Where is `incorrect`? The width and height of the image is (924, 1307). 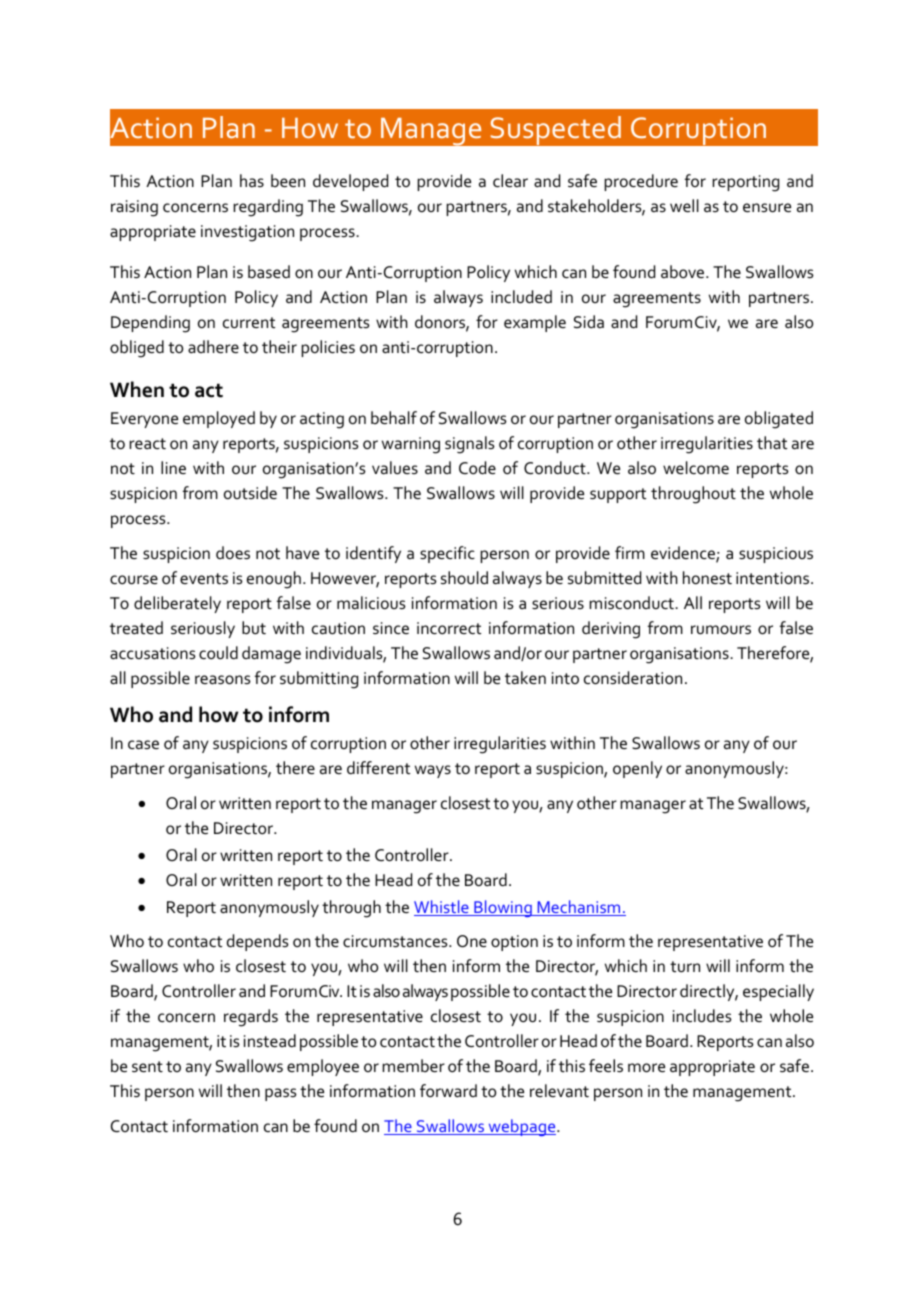 incorrect is located at coordinates (449, 628).
